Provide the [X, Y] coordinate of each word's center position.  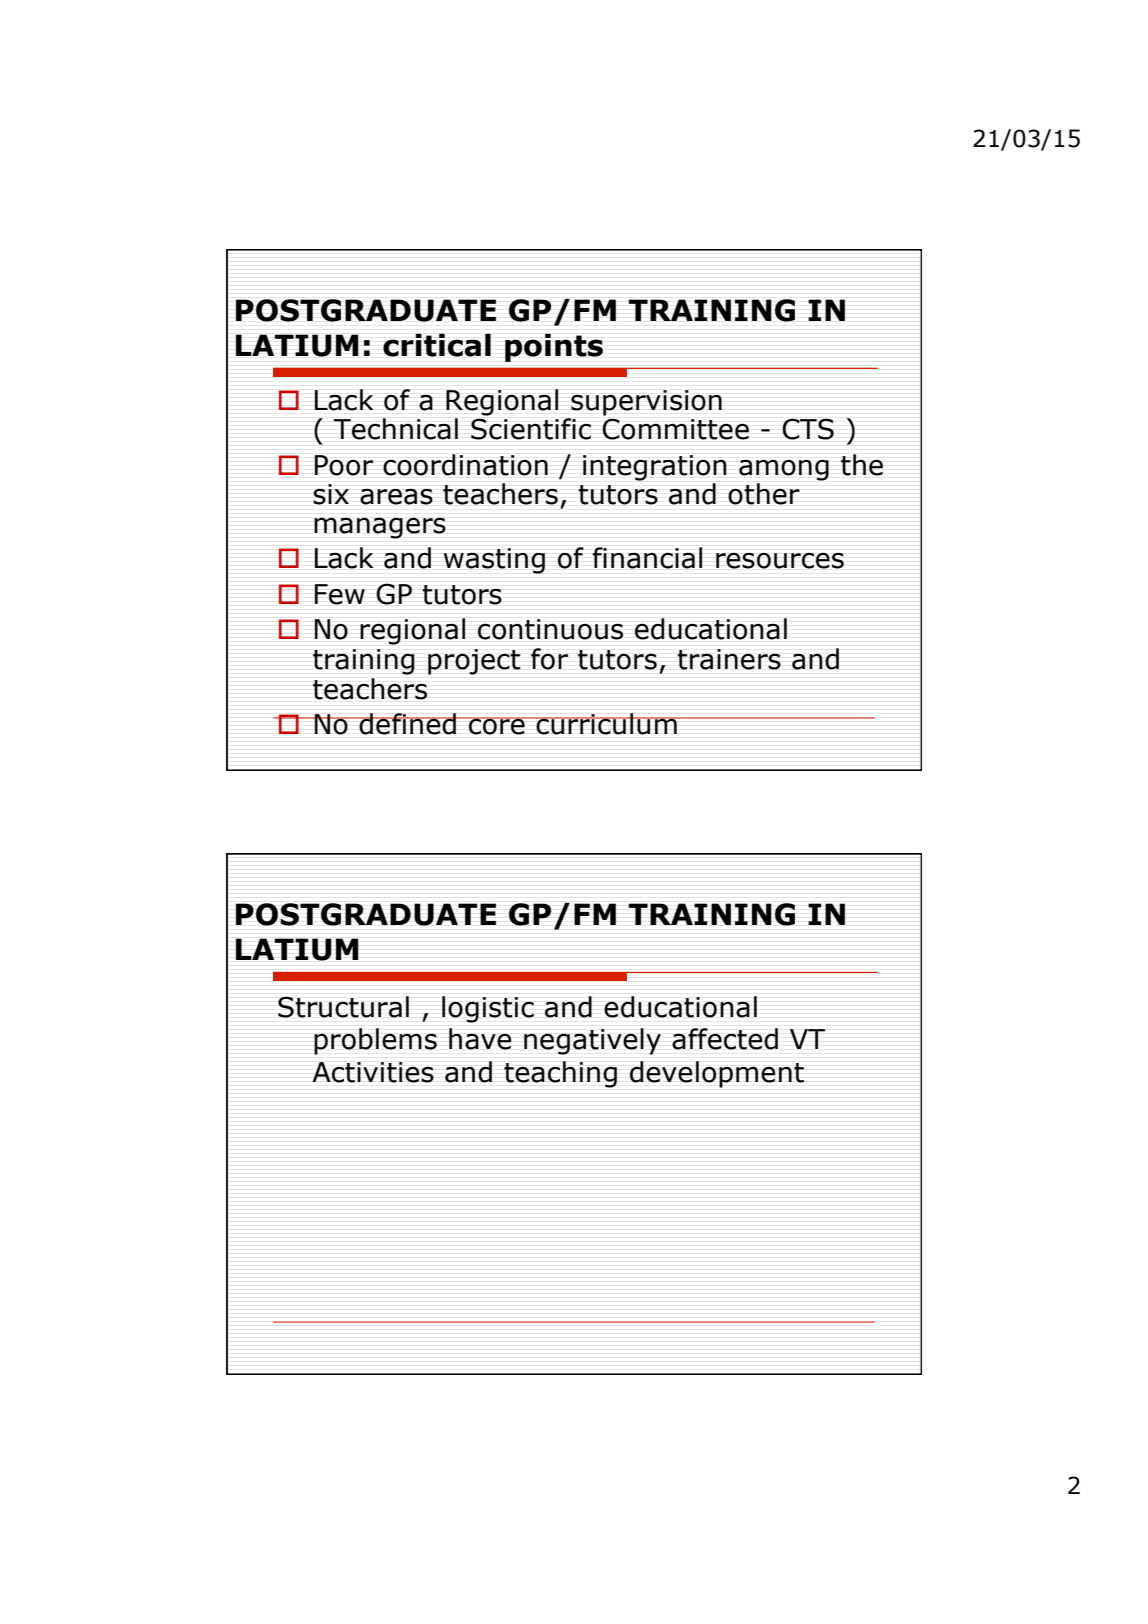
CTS [808, 429]
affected [725, 1039]
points [554, 347]
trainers [729, 659]
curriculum [606, 724]
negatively [592, 1041]
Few [339, 594]
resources [780, 561]
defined [407, 724]
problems [375, 1041]
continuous [550, 629]
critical [437, 345]
